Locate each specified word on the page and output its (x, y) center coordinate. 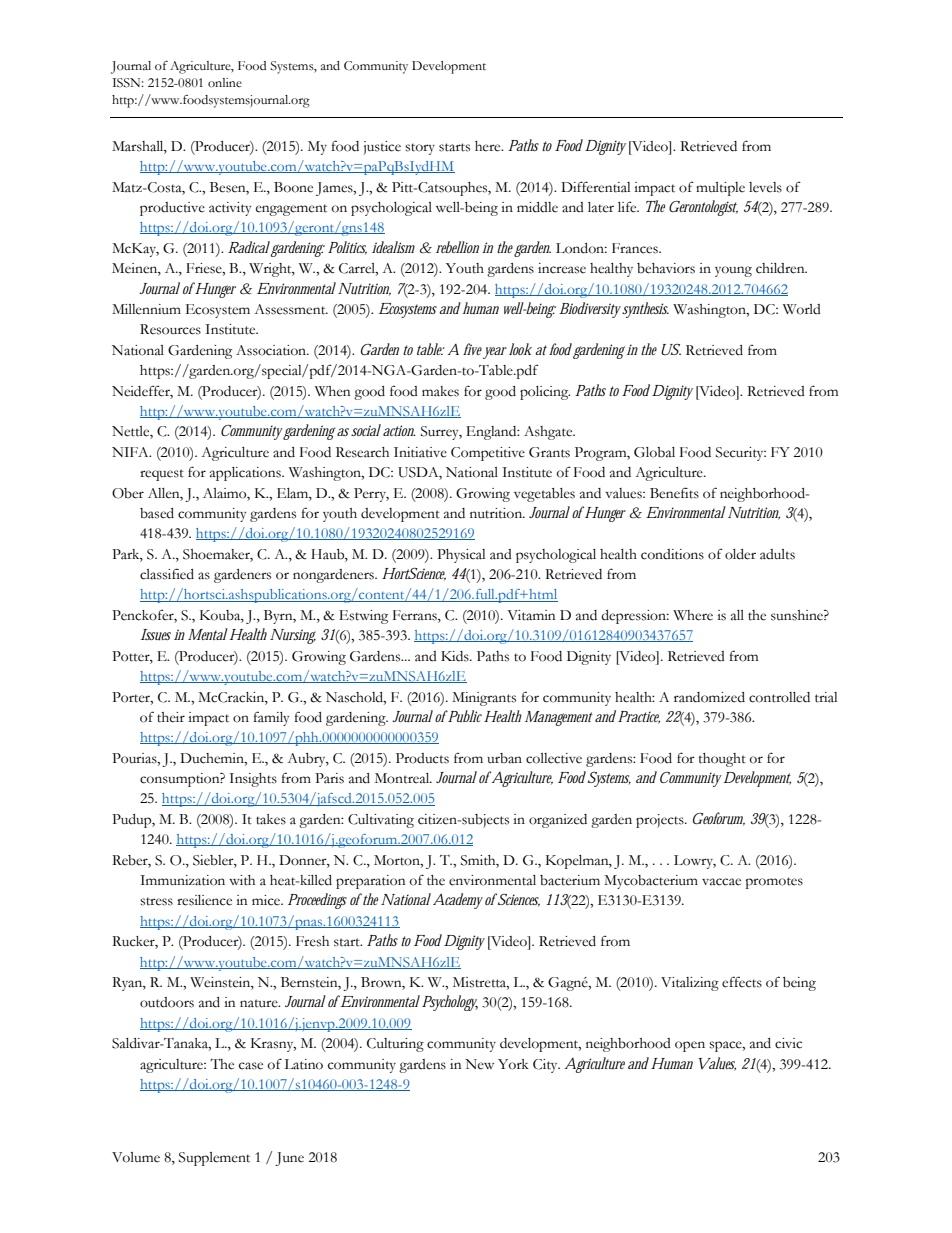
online (225, 83)
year (495, 353)
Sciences (518, 900)
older (740, 554)
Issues (155, 635)
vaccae (721, 882)
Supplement (214, 1159)
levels (765, 187)
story (420, 149)
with (242, 880)
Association (272, 350)
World (802, 309)
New (479, 1064)
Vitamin (531, 615)
